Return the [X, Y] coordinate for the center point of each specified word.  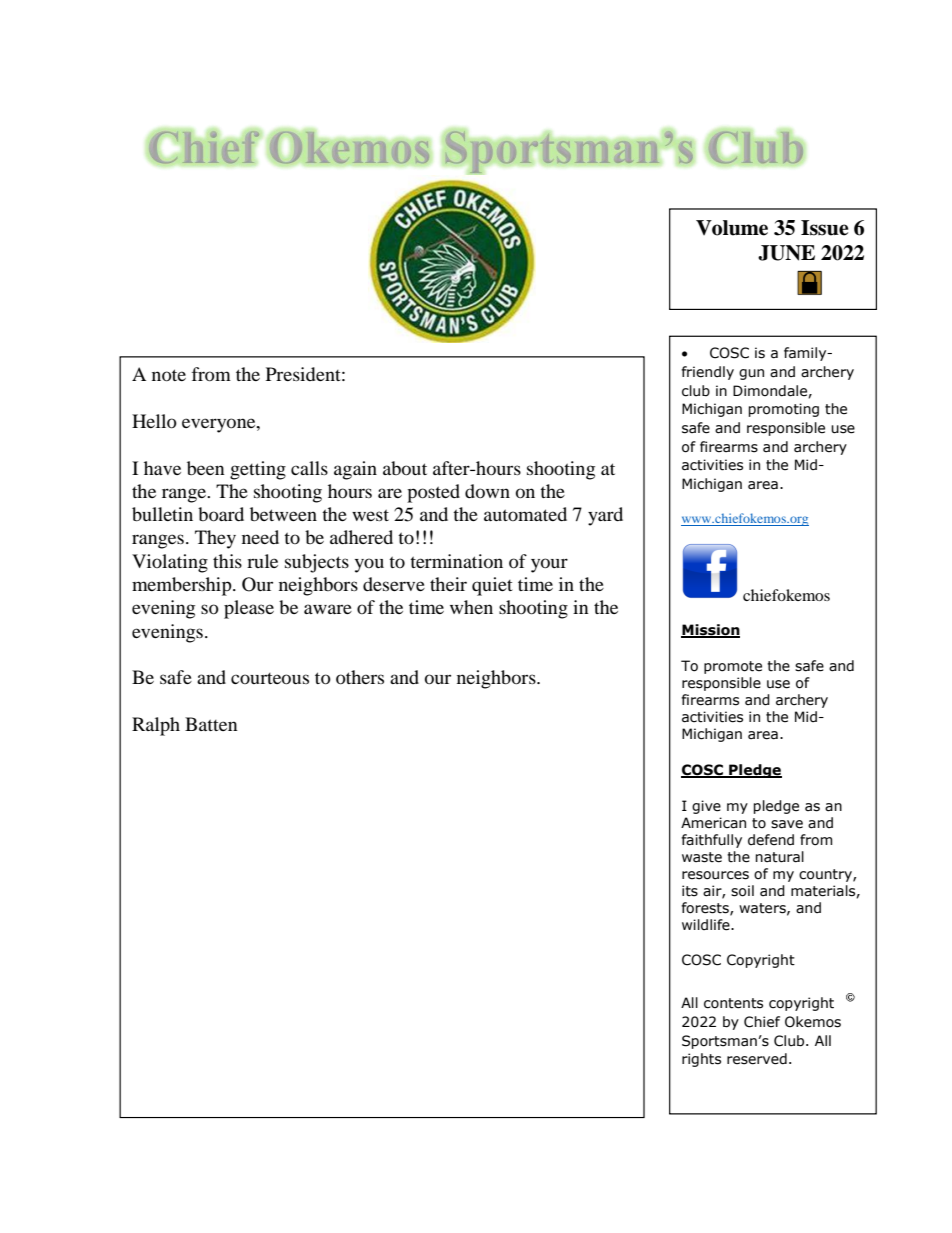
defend [771, 840]
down [487, 491]
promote [733, 667]
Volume [732, 228]
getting [258, 470]
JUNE [786, 253]
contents [733, 1003]
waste [702, 857]
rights [701, 1060]
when [471, 607]
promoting [783, 410]
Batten [211, 724]
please [249, 609]
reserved [757, 1059]
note [169, 375]
